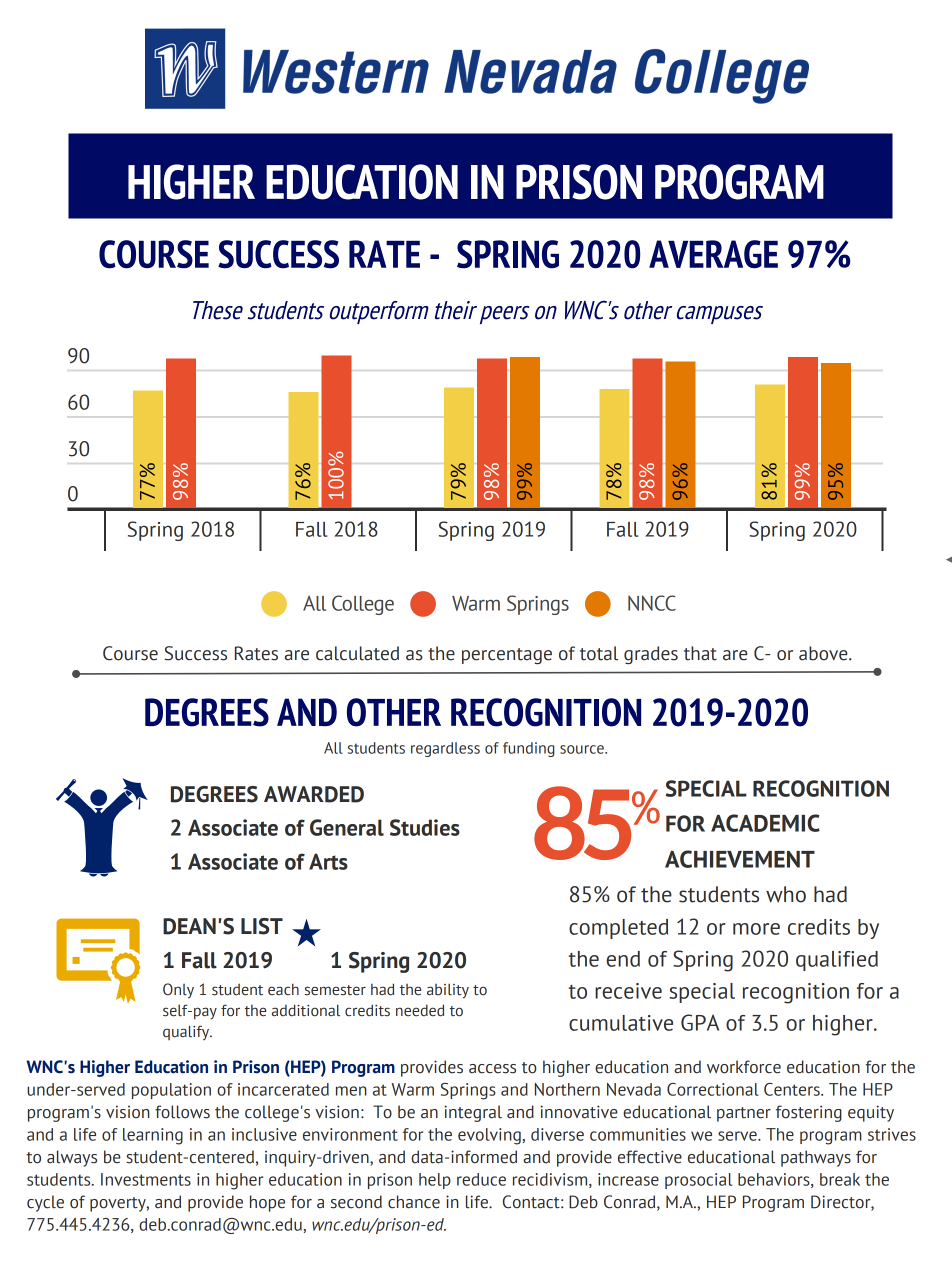 Image resolution: width=952 pixels, height=1277 pixels. I want to click on AVERAGE, so click(713, 254).
